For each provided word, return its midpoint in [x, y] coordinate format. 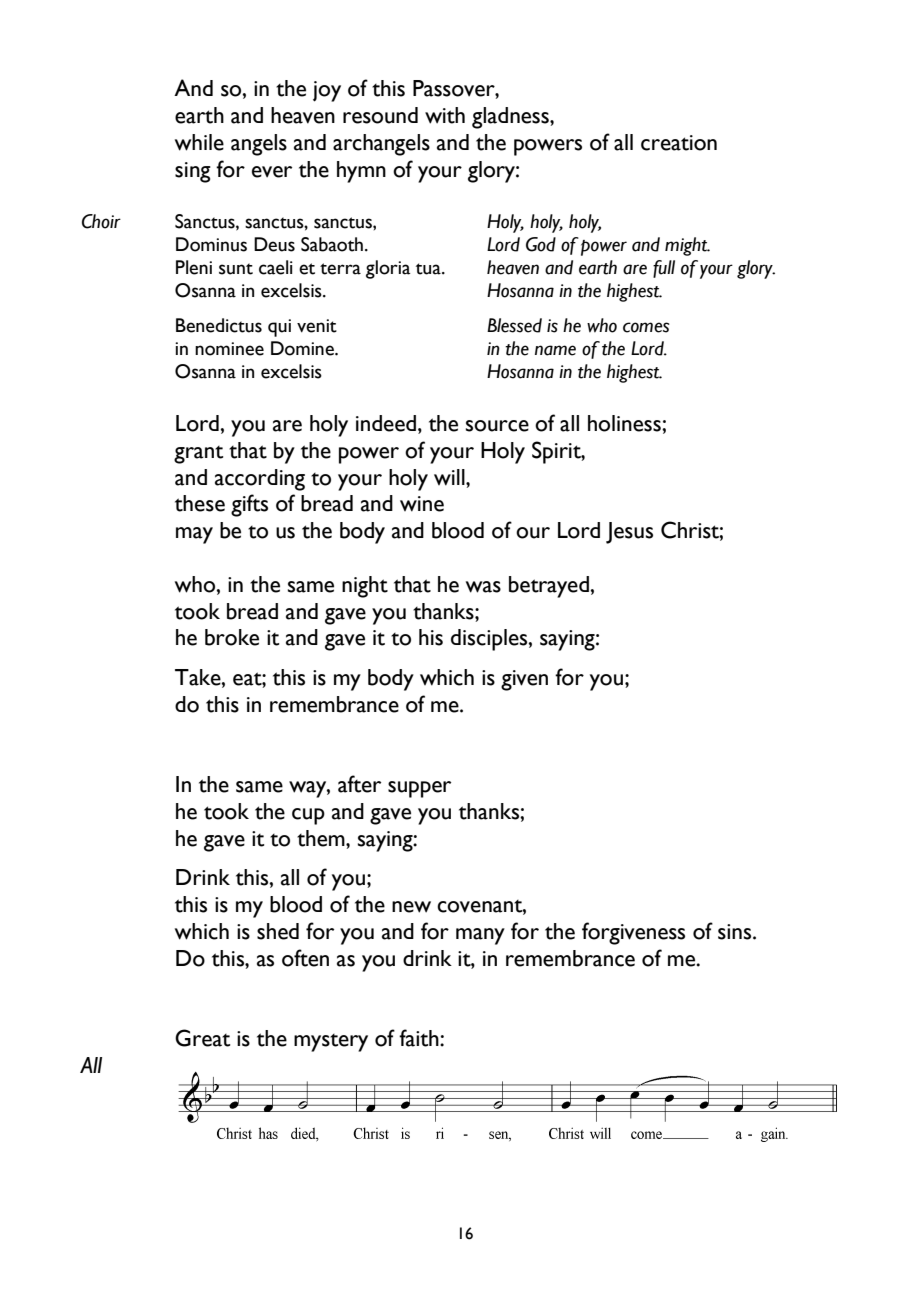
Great [202, 1038]
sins [736, 932]
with [445, 115]
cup [308, 816]
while [199, 142]
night [365, 587]
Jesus [629, 533]
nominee [229, 349]
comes [646, 327]
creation [679, 143]
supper [419, 789]
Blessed [514, 325]
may [194, 535]
